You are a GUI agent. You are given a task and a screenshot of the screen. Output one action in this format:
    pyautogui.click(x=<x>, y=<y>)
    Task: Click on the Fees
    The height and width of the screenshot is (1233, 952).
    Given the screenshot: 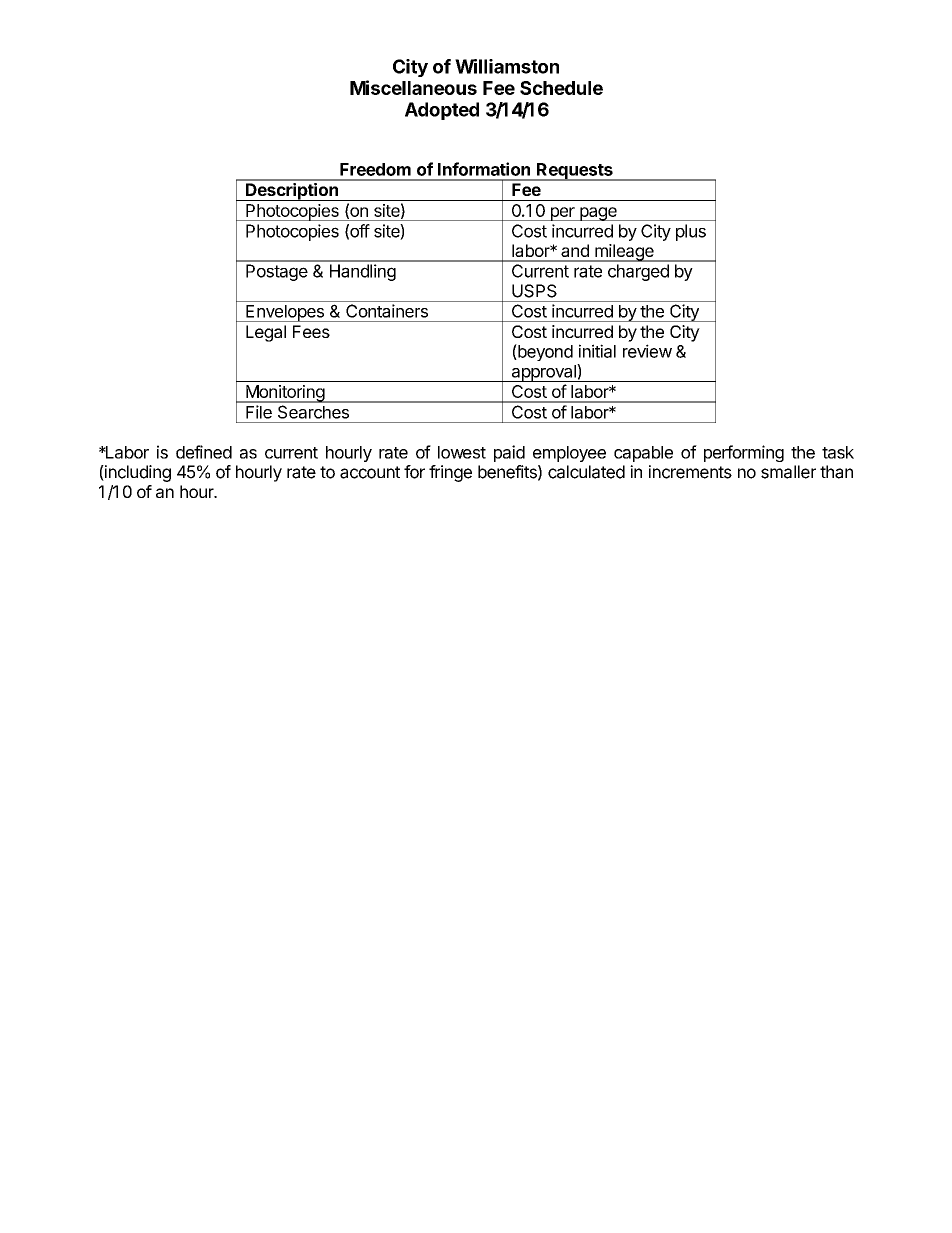 What is the action you would take?
    pyautogui.click(x=311, y=331)
